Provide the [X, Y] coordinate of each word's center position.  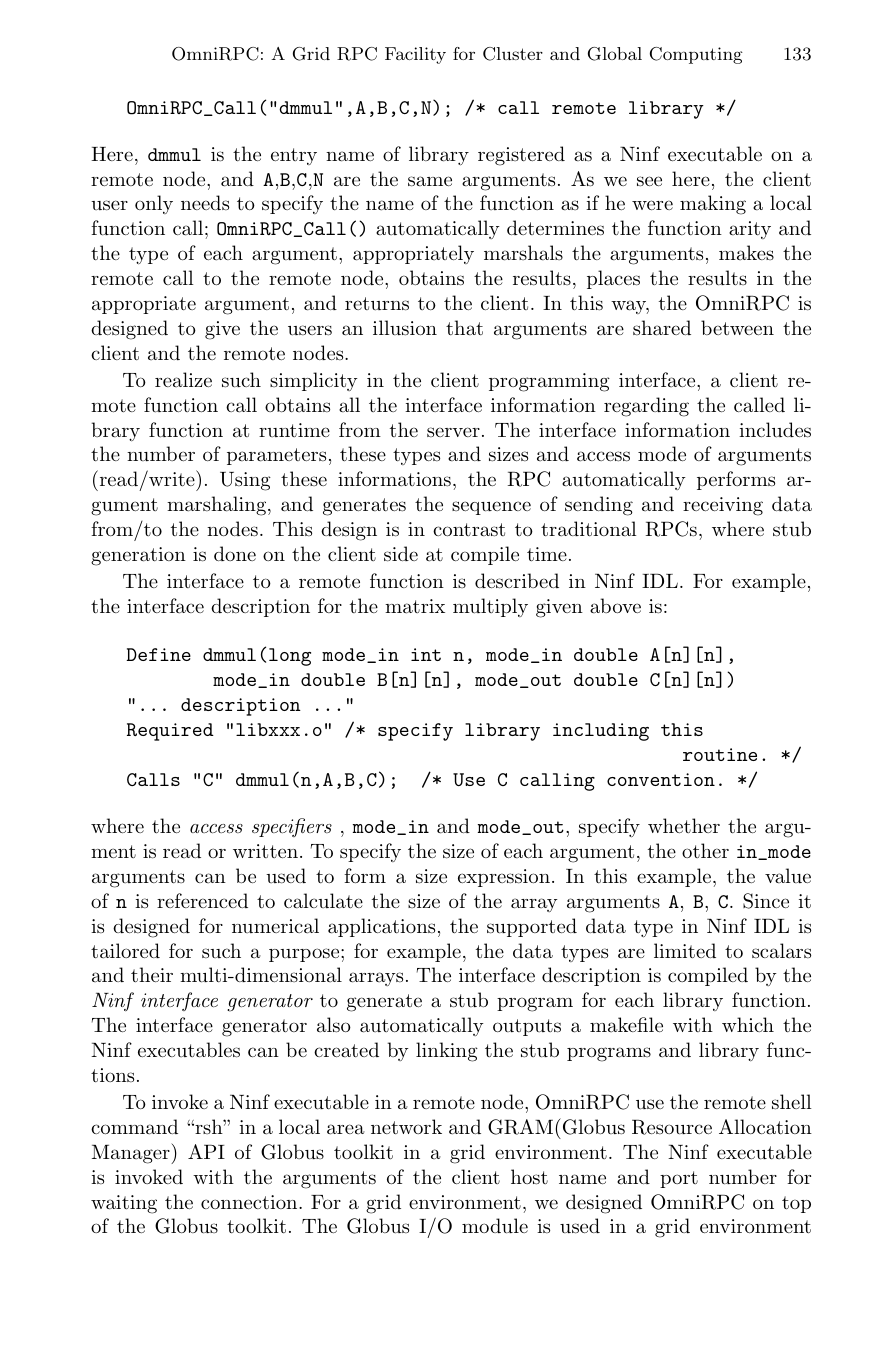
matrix [415, 606]
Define [158, 654]
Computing [696, 55]
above [615, 605]
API [206, 1151]
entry [294, 156]
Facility [415, 55]
